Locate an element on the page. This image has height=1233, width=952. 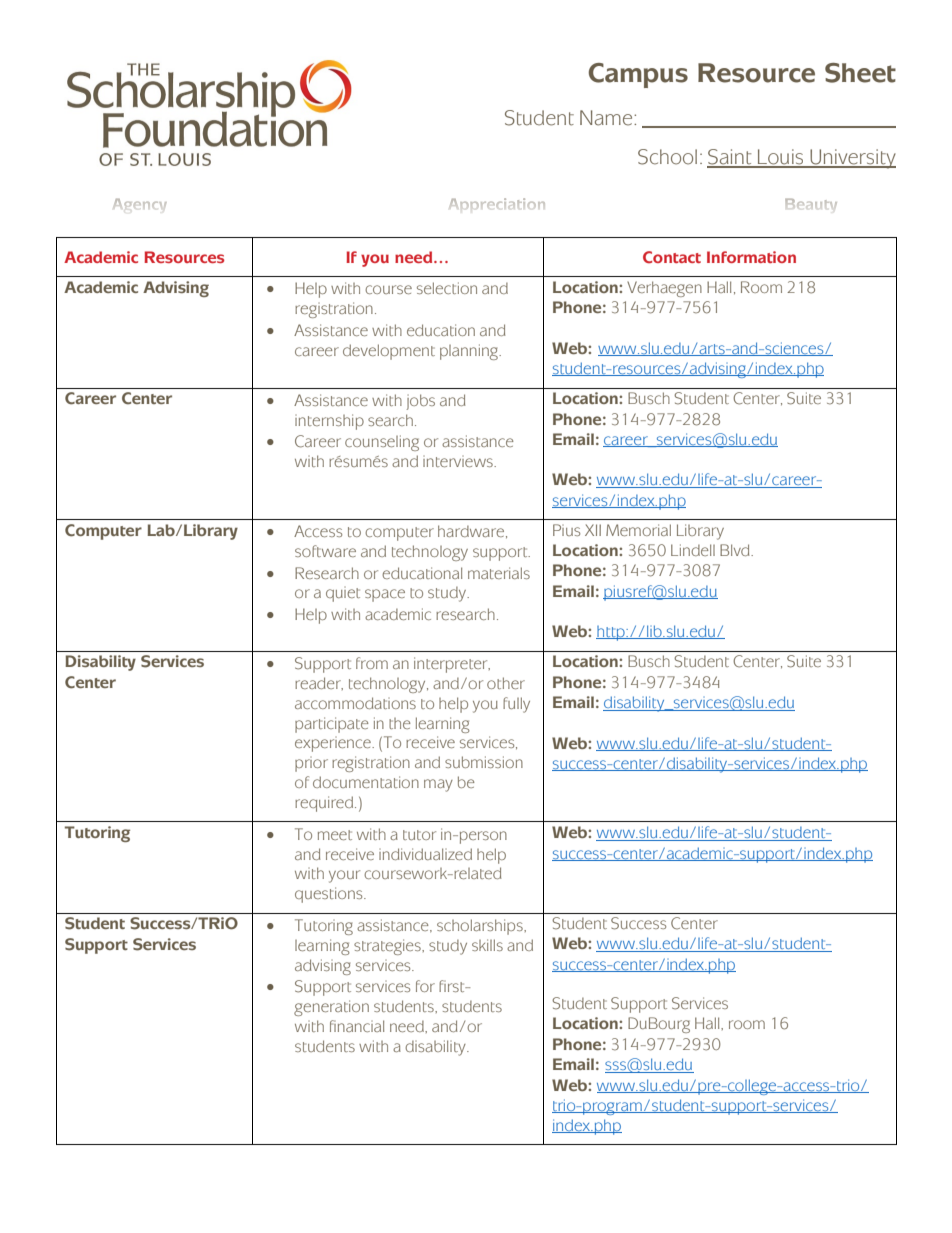
selection is located at coordinates (447, 288).
